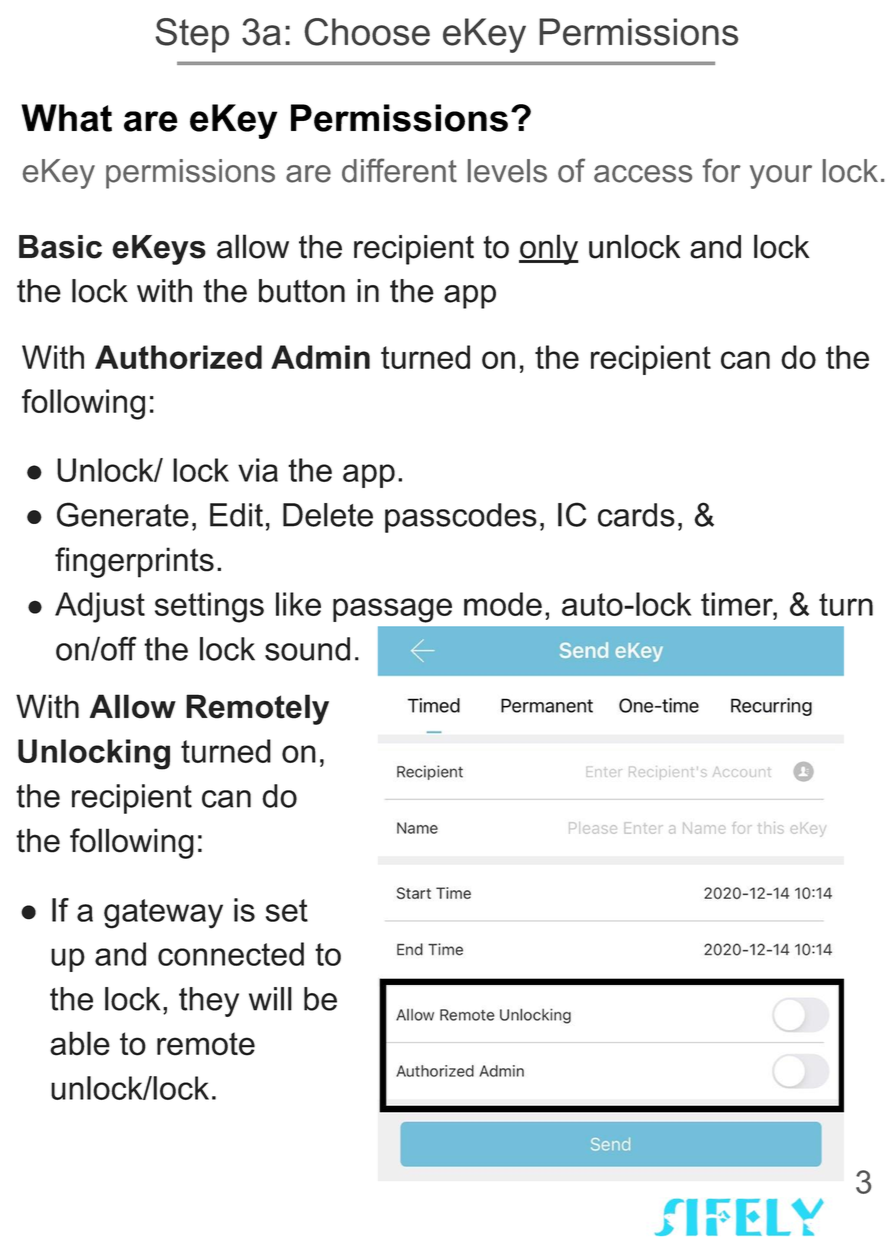 Image resolution: width=894 pixels, height=1251 pixels. Describe the element at coordinates (320, 357) in the screenshot. I see `Admin` at that location.
